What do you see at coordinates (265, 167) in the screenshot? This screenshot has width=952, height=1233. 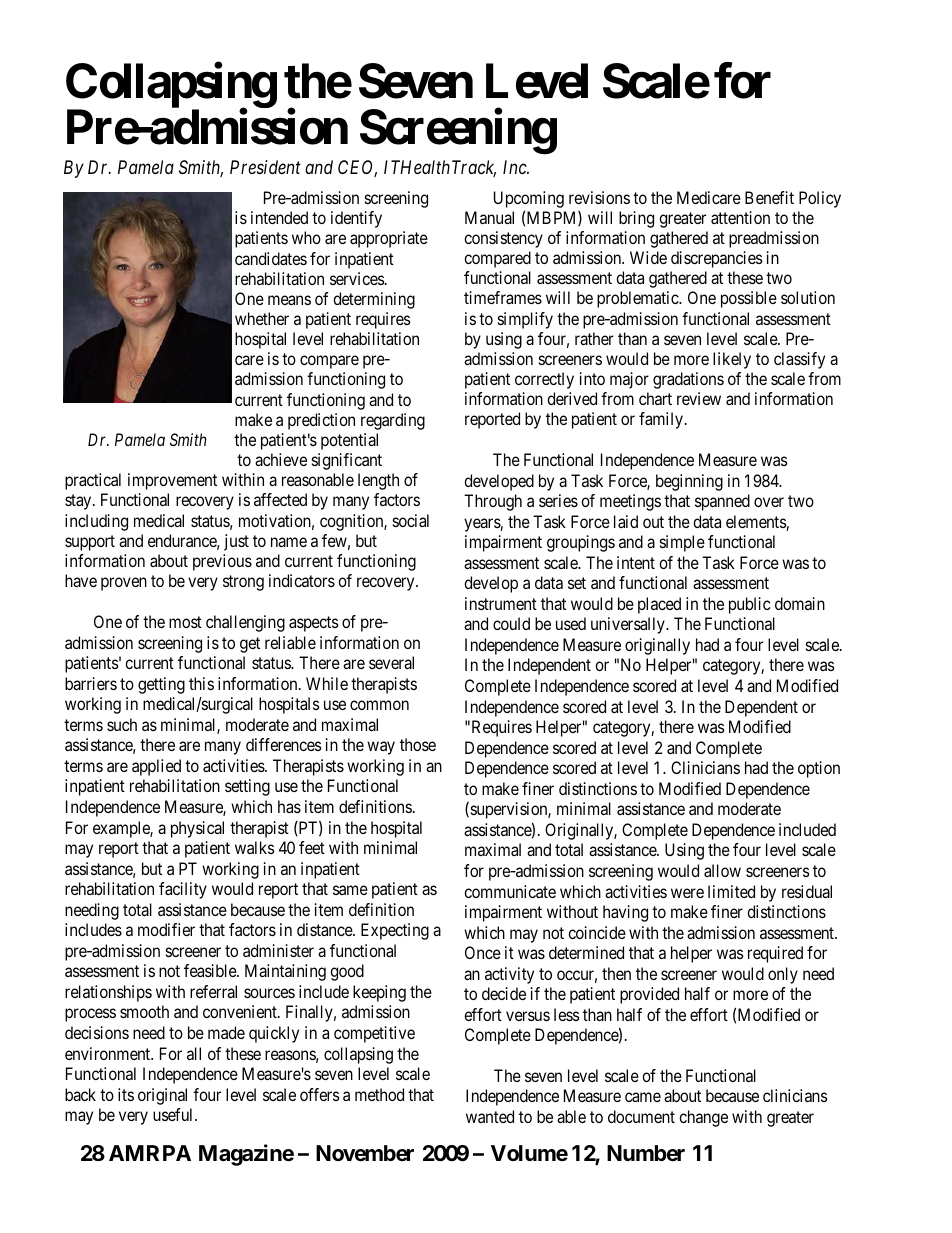 I see `President` at bounding box center [265, 167].
